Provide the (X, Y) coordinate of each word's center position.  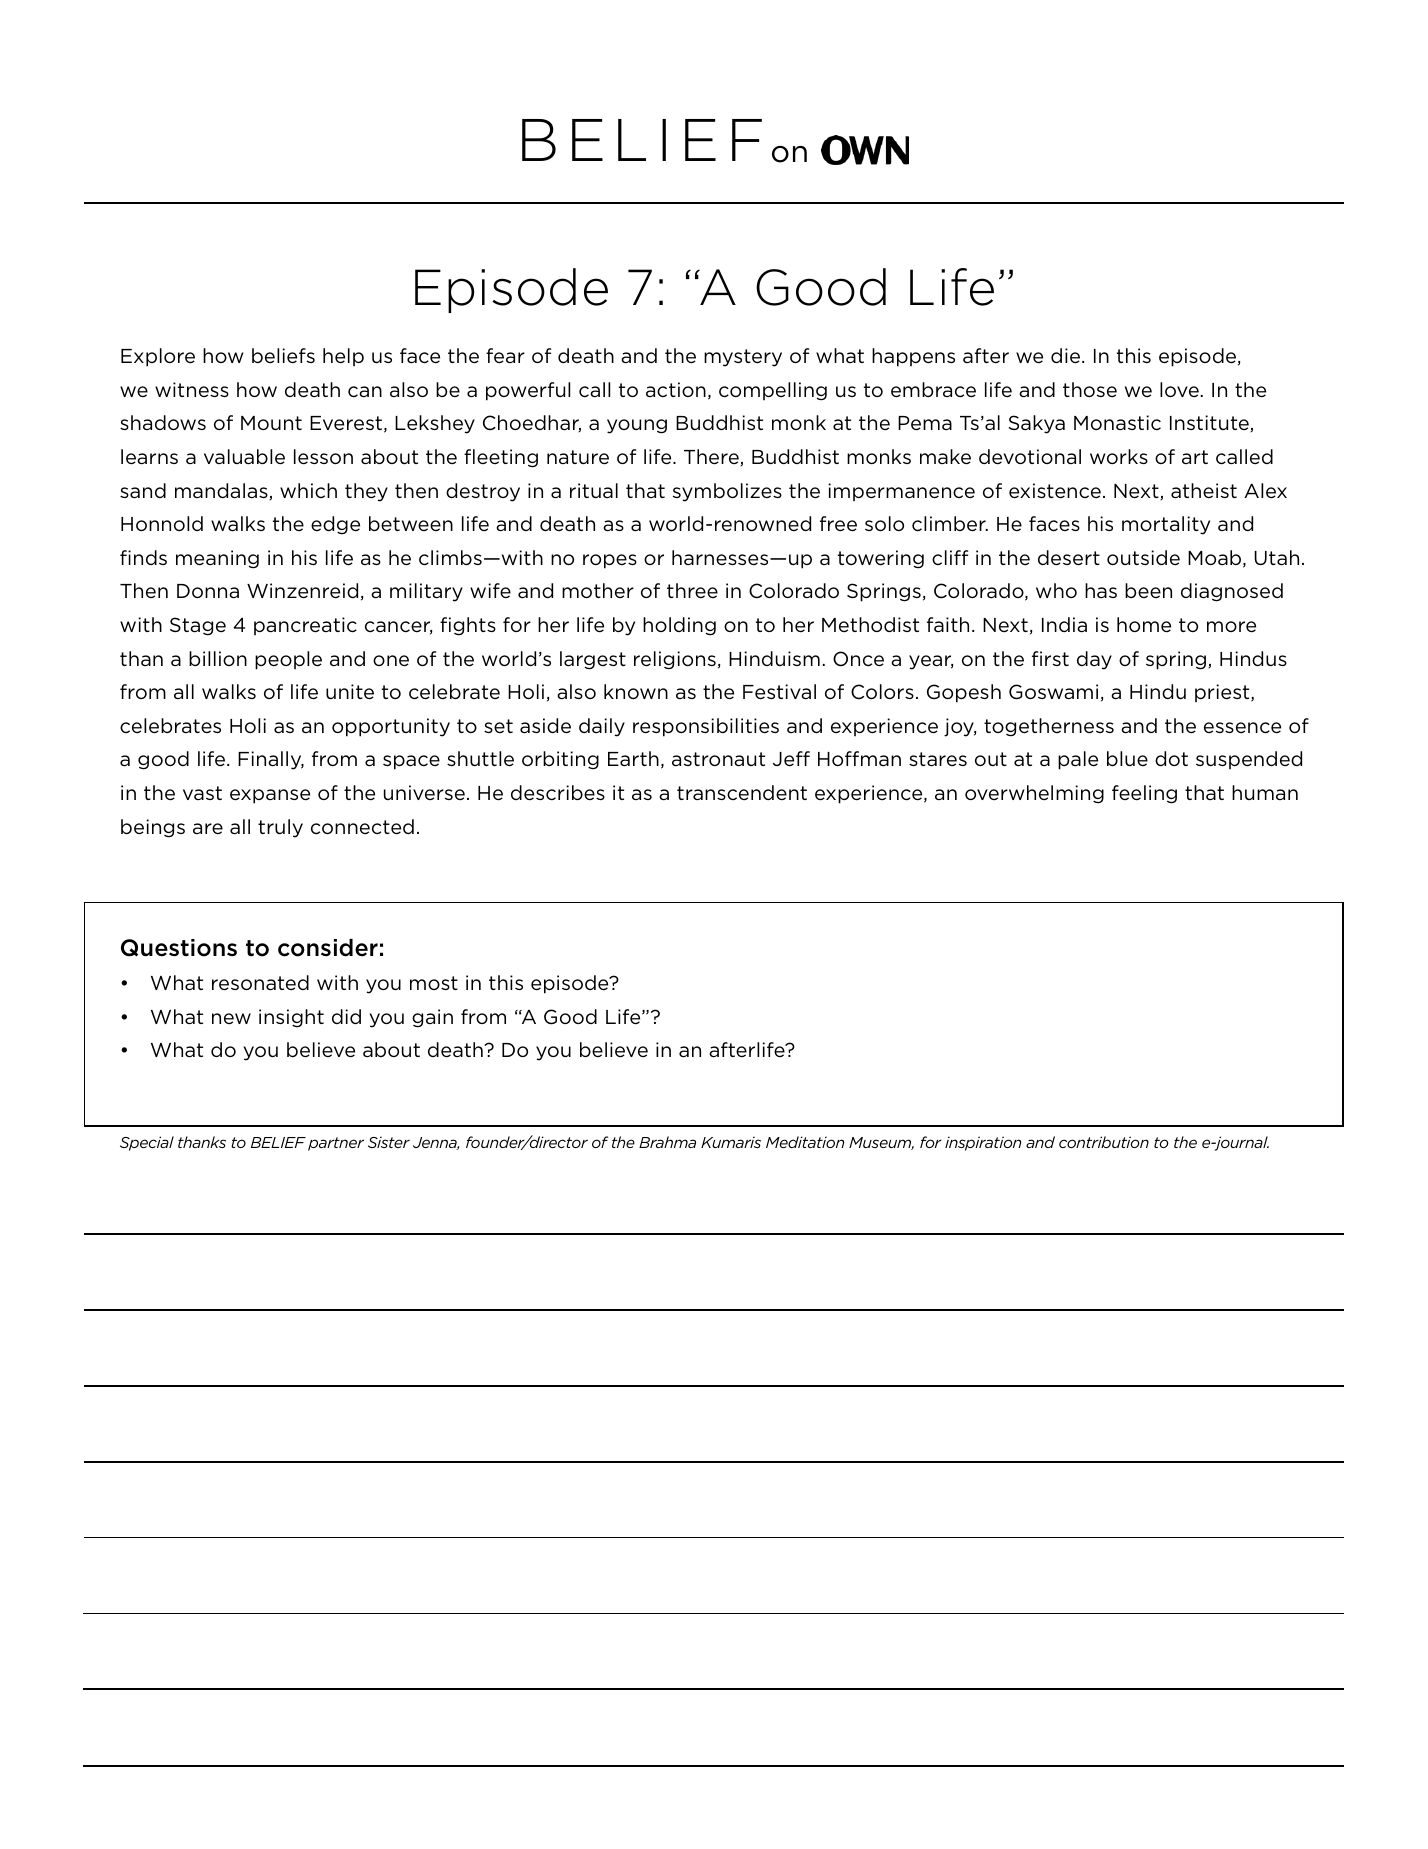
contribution (1104, 1142)
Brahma (667, 1142)
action (676, 389)
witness (192, 389)
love (1179, 389)
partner (336, 1144)
